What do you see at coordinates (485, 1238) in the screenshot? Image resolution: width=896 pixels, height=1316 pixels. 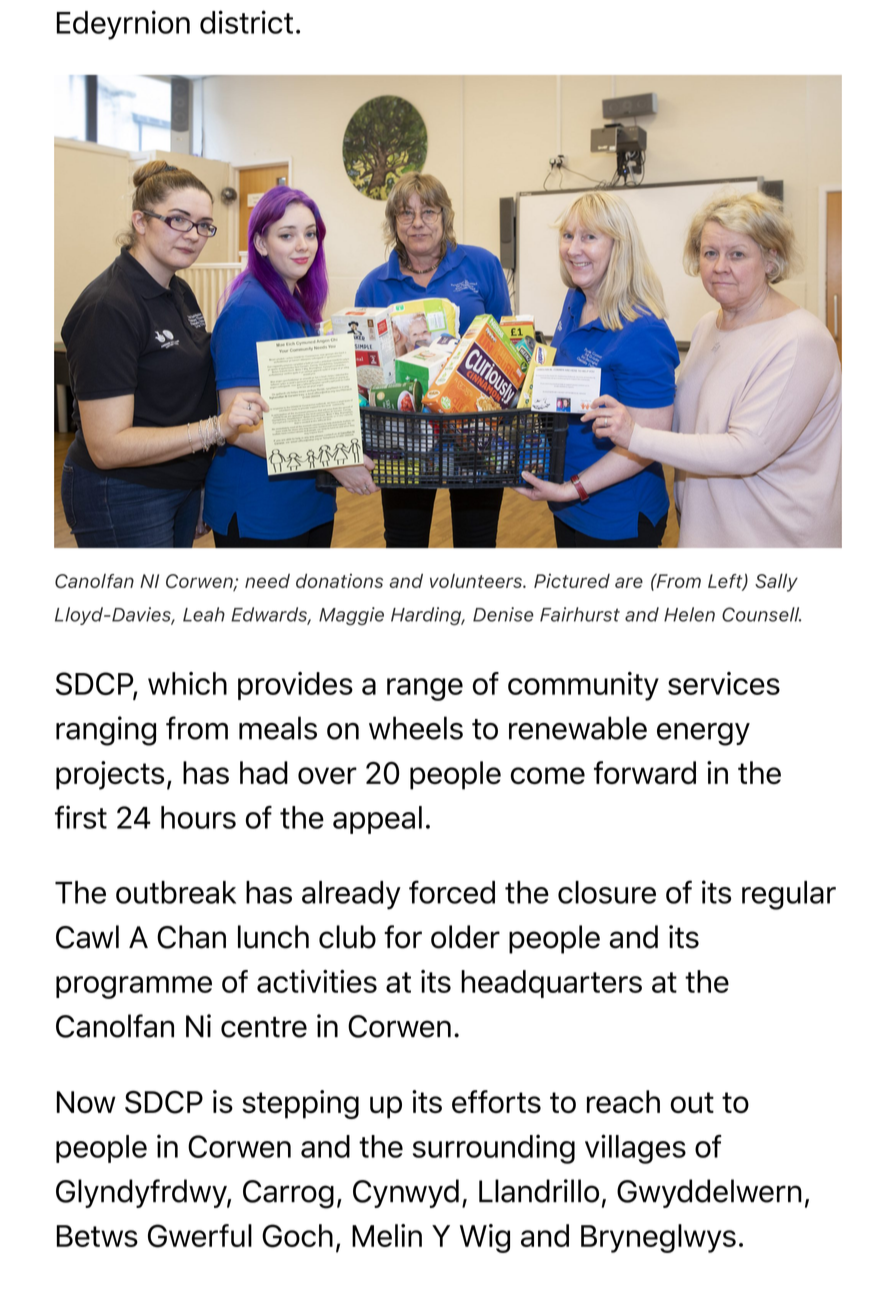 I see `Wig` at bounding box center [485, 1238].
